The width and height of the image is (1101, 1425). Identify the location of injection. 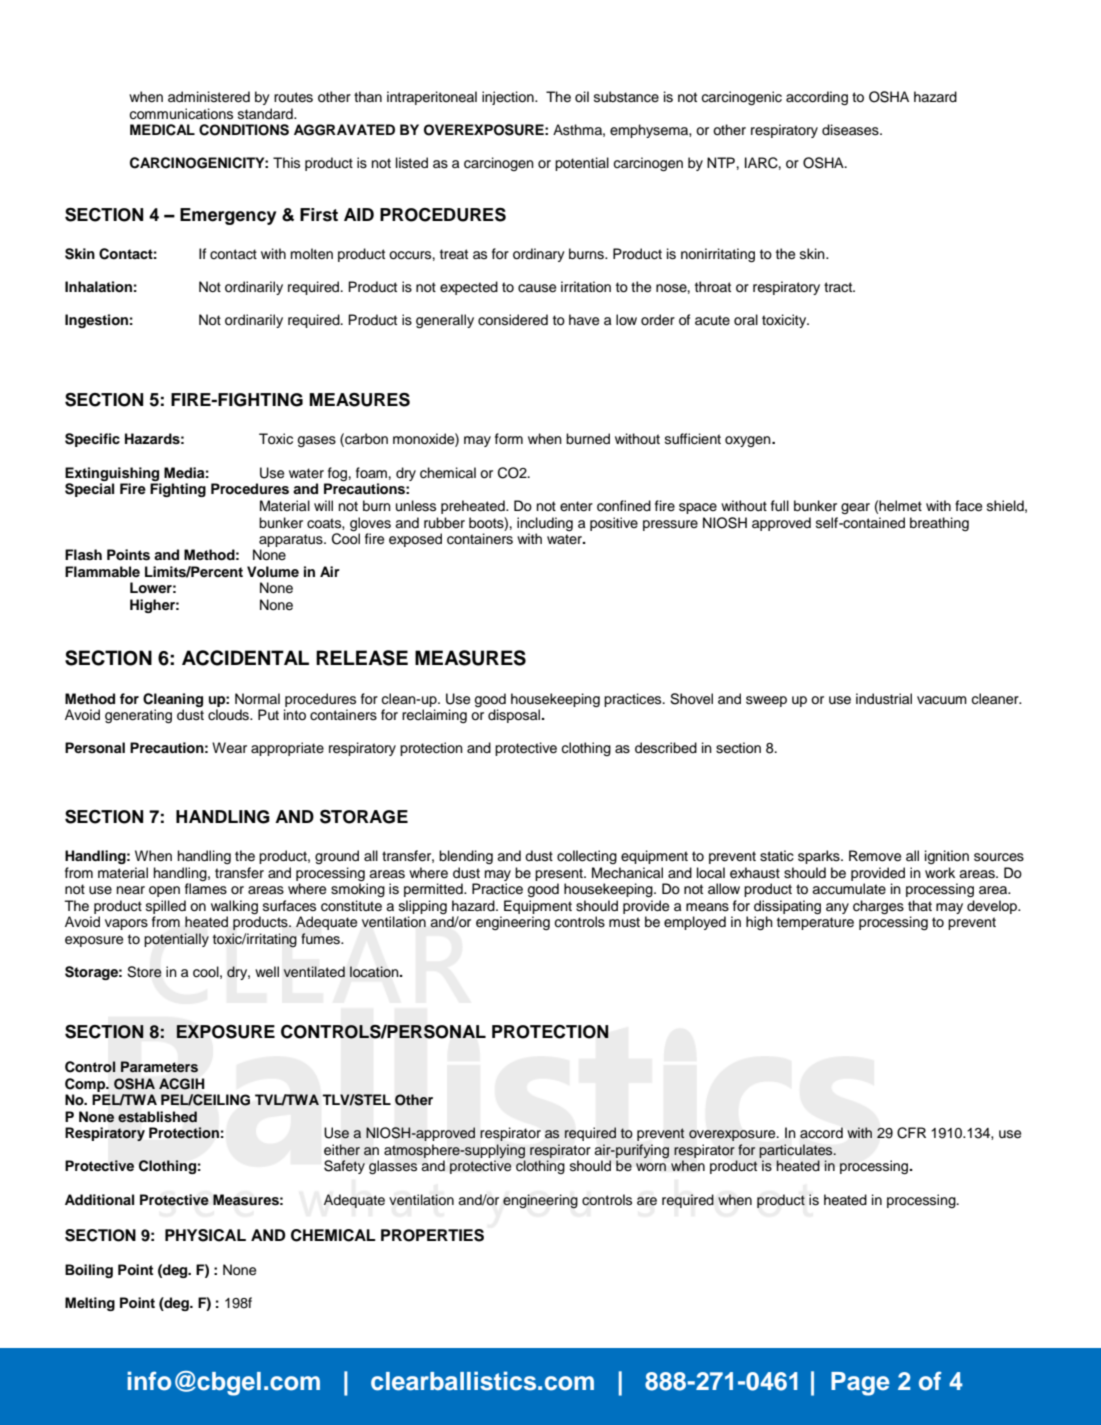
(509, 98).
